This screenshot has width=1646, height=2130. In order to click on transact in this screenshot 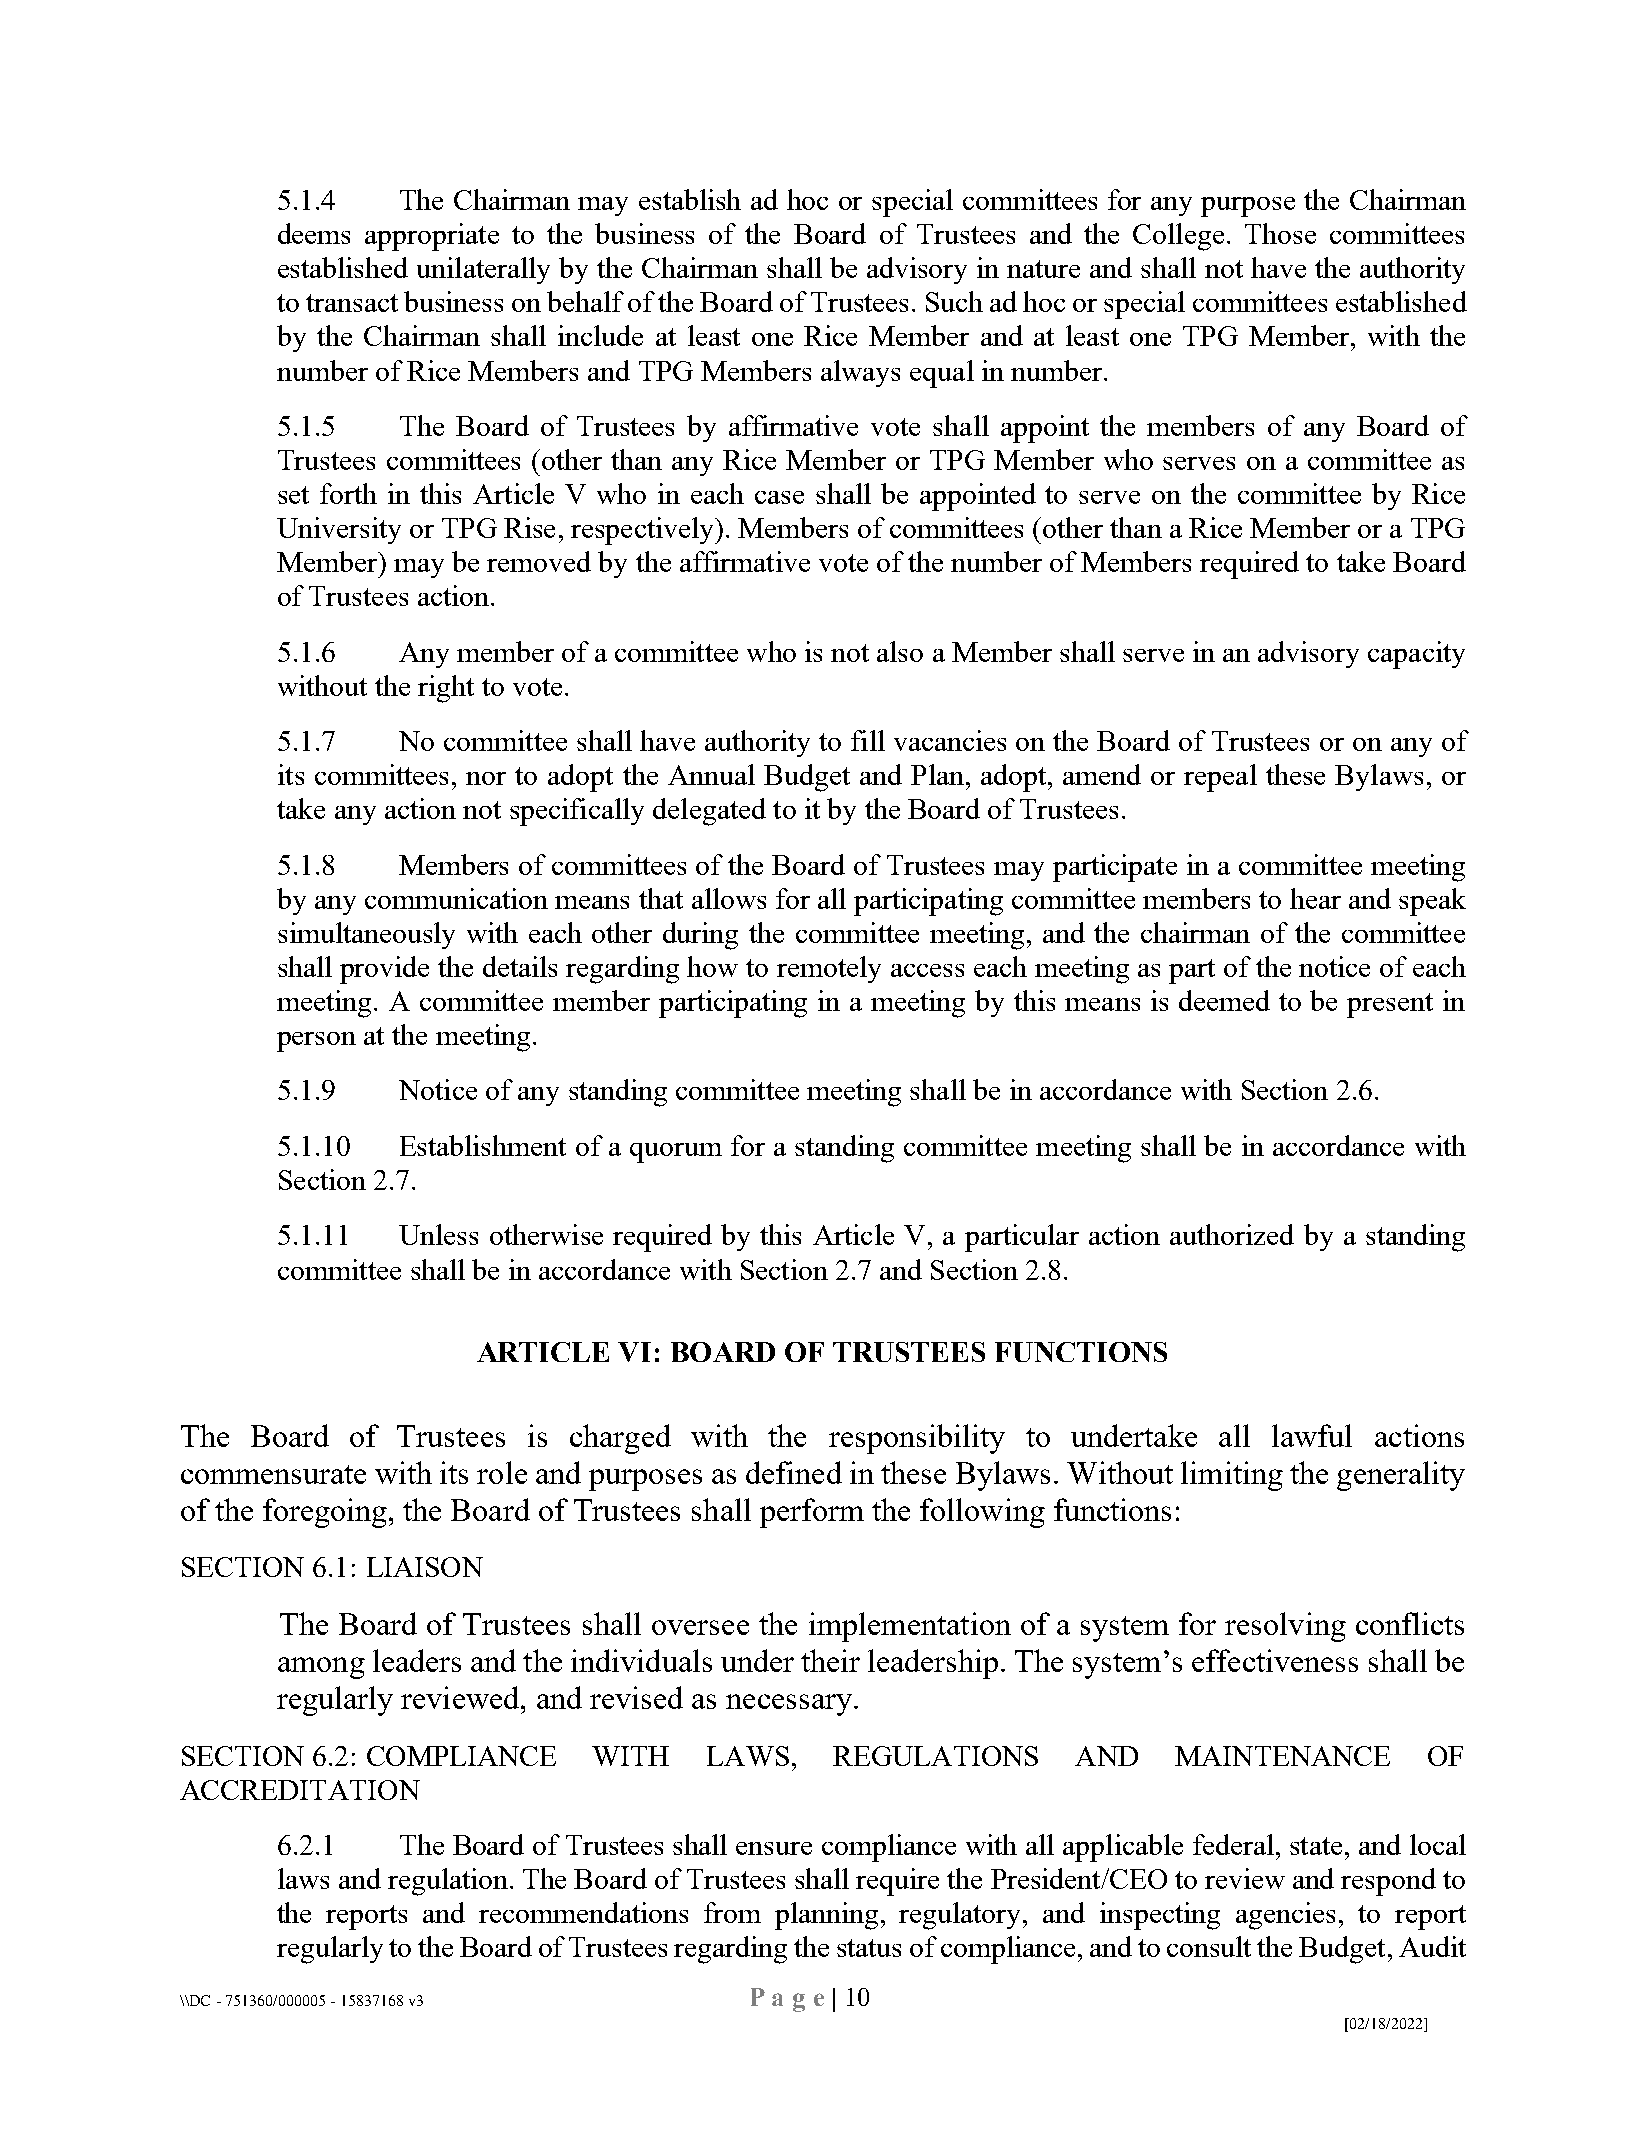, I will do `click(352, 303)`.
